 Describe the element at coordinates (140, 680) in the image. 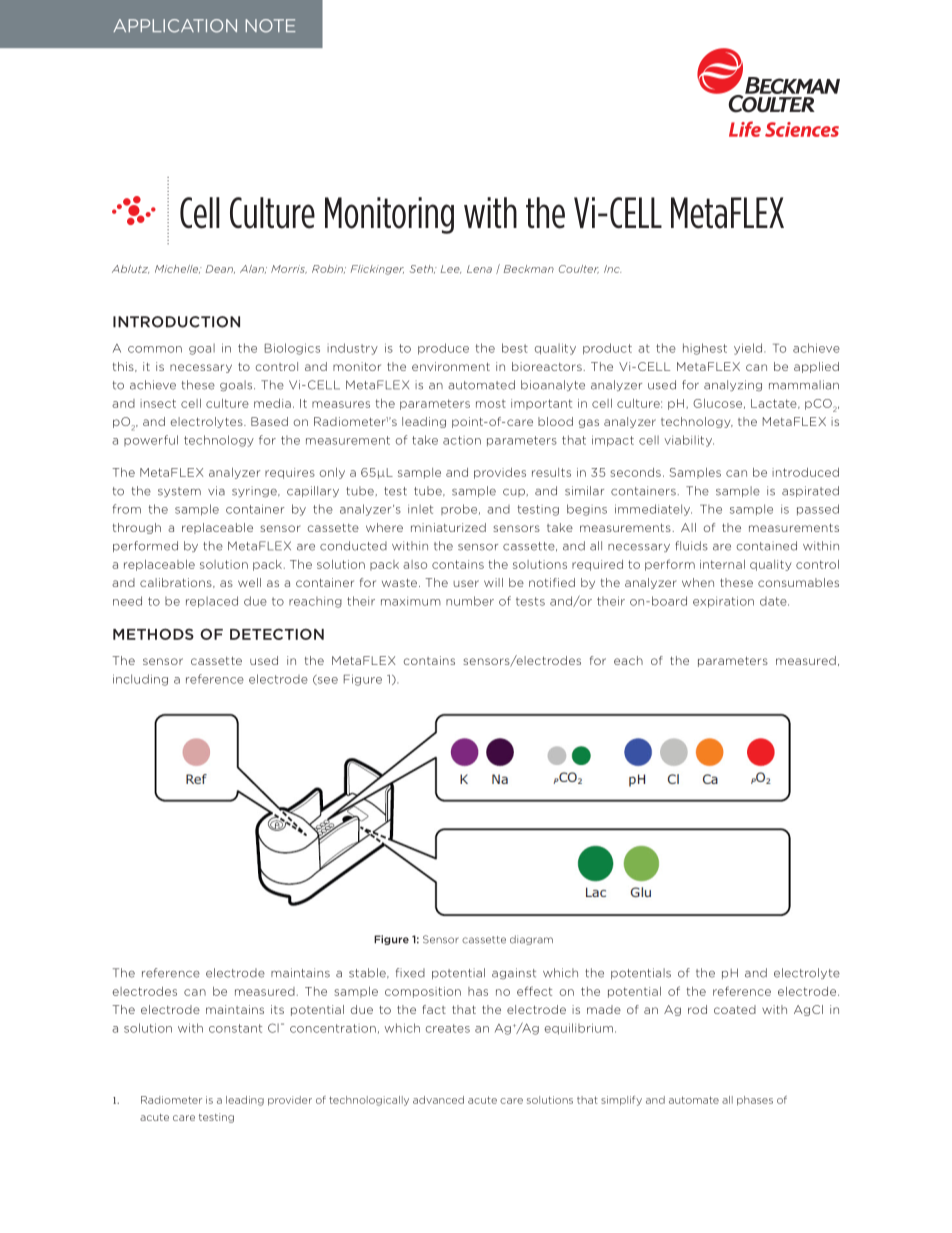

I see `including` at that location.
